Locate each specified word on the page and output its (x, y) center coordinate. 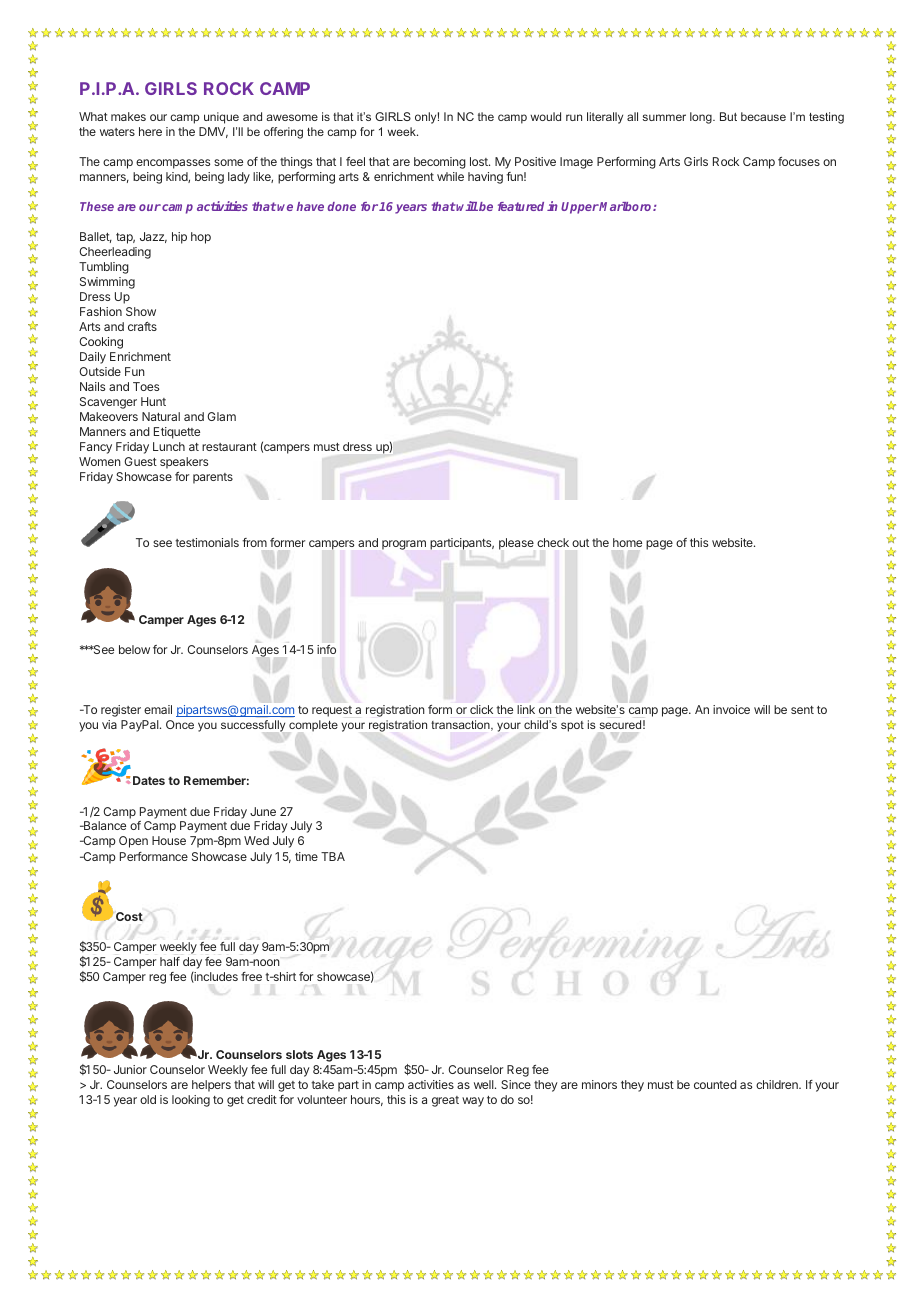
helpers (211, 1086)
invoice (731, 709)
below (134, 649)
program (404, 545)
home (627, 542)
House (169, 840)
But (728, 116)
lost (480, 161)
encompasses (173, 164)
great (445, 1101)
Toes (146, 386)
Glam (221, 416)
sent (802, 710)
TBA (333, 856)
